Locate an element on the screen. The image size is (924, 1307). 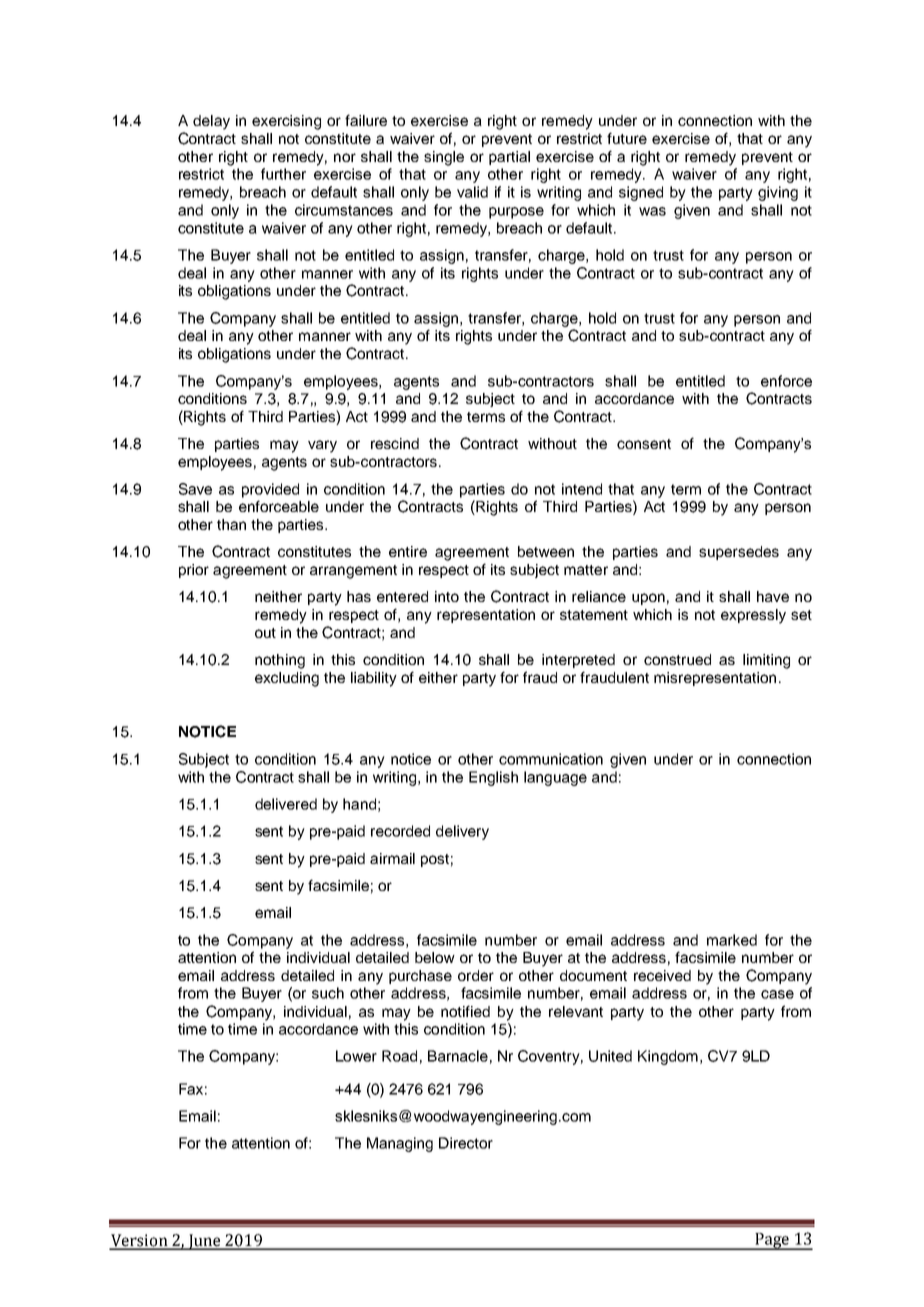
partial is located at coordinates (509, 158).
